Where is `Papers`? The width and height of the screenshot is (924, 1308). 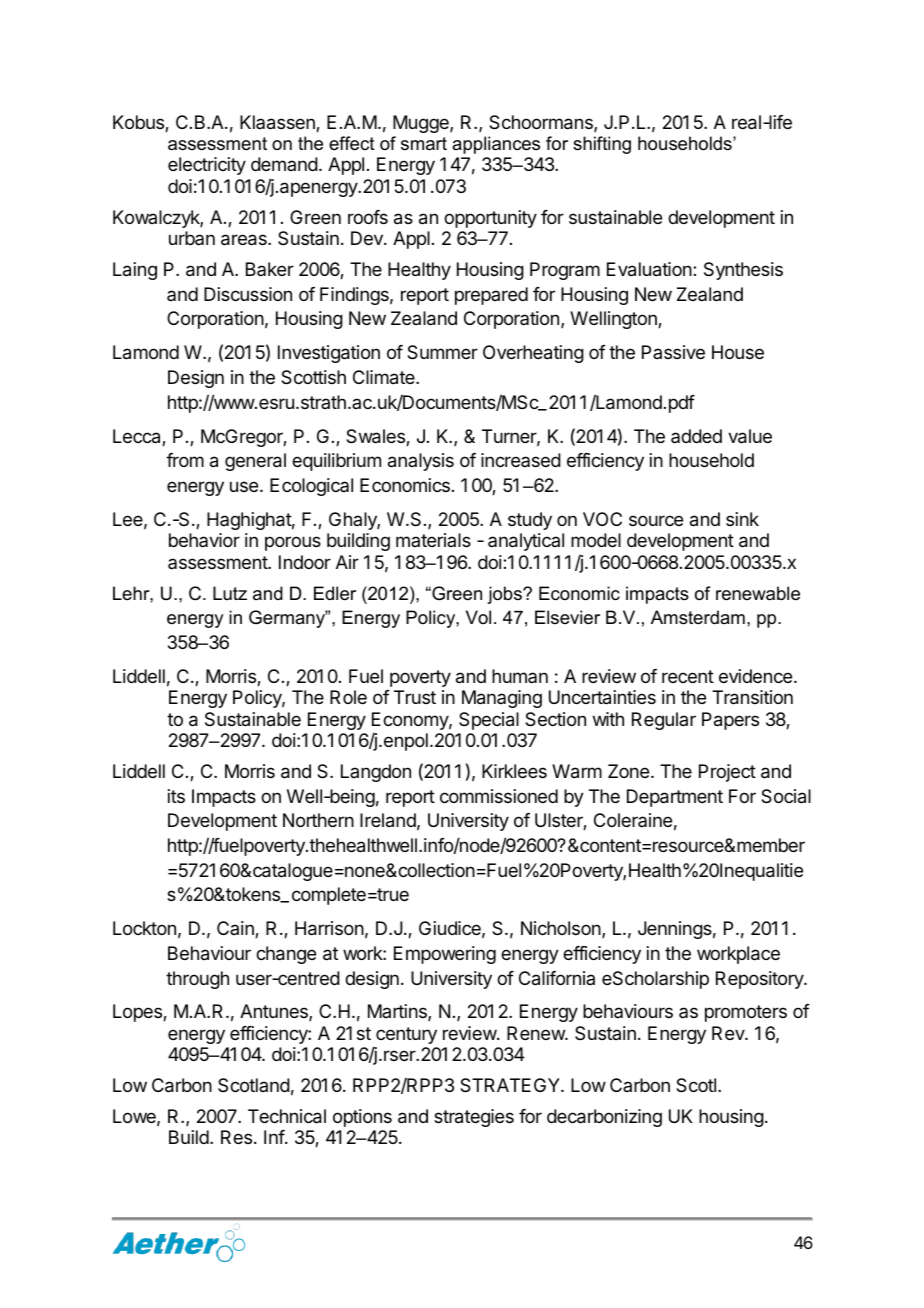 Papers is located at coordinates (730, 721).
